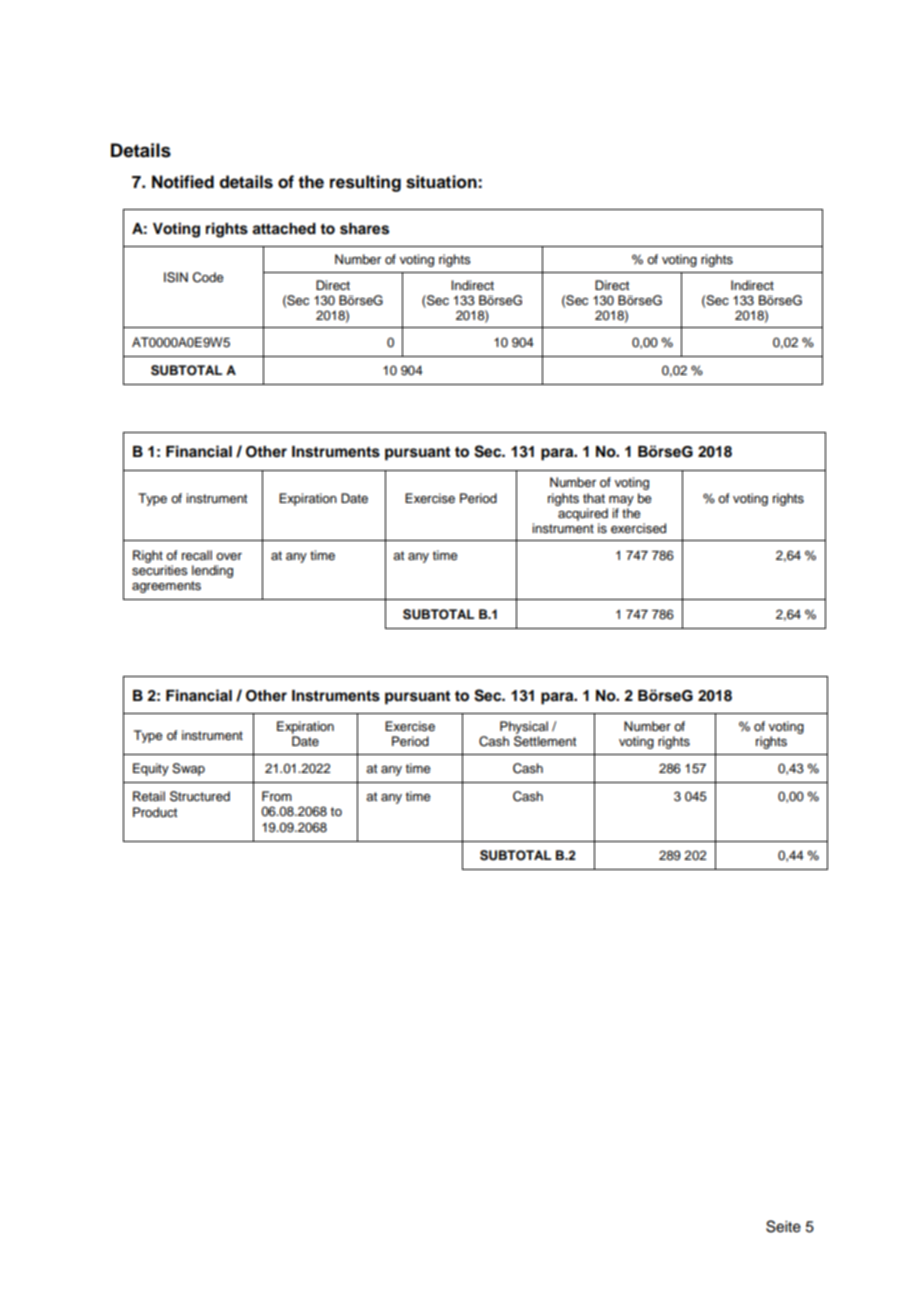 The width and height of the screenshot is (924, 1308). What do you see at coordinates (208, 277) in the screenshot?
I see `Code` at bounding box center [208, 277].
